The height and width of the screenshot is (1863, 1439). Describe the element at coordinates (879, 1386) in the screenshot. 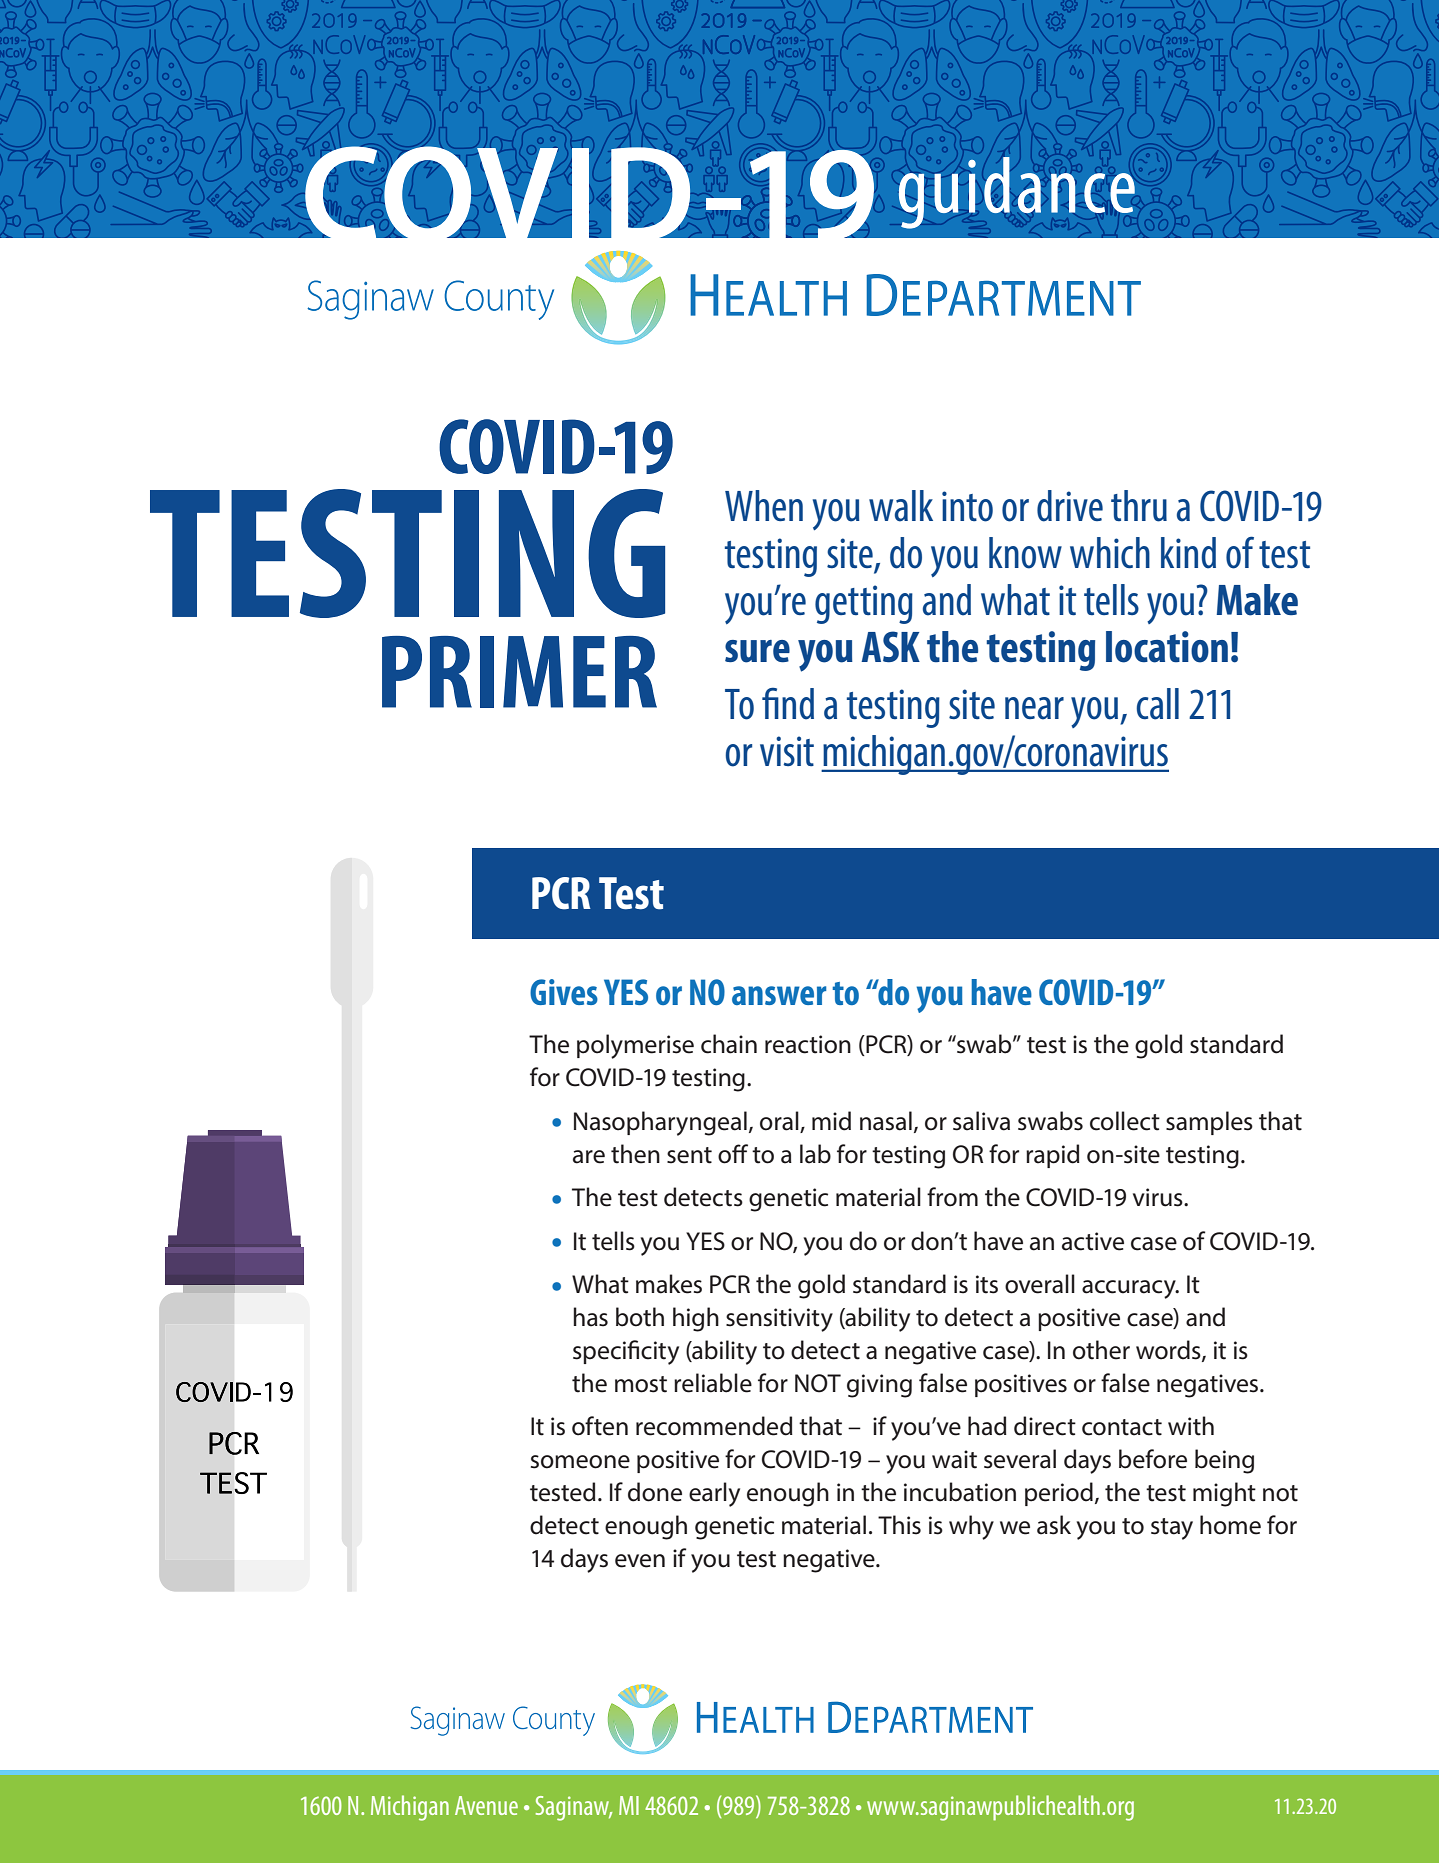

I see `giving` at that location.
